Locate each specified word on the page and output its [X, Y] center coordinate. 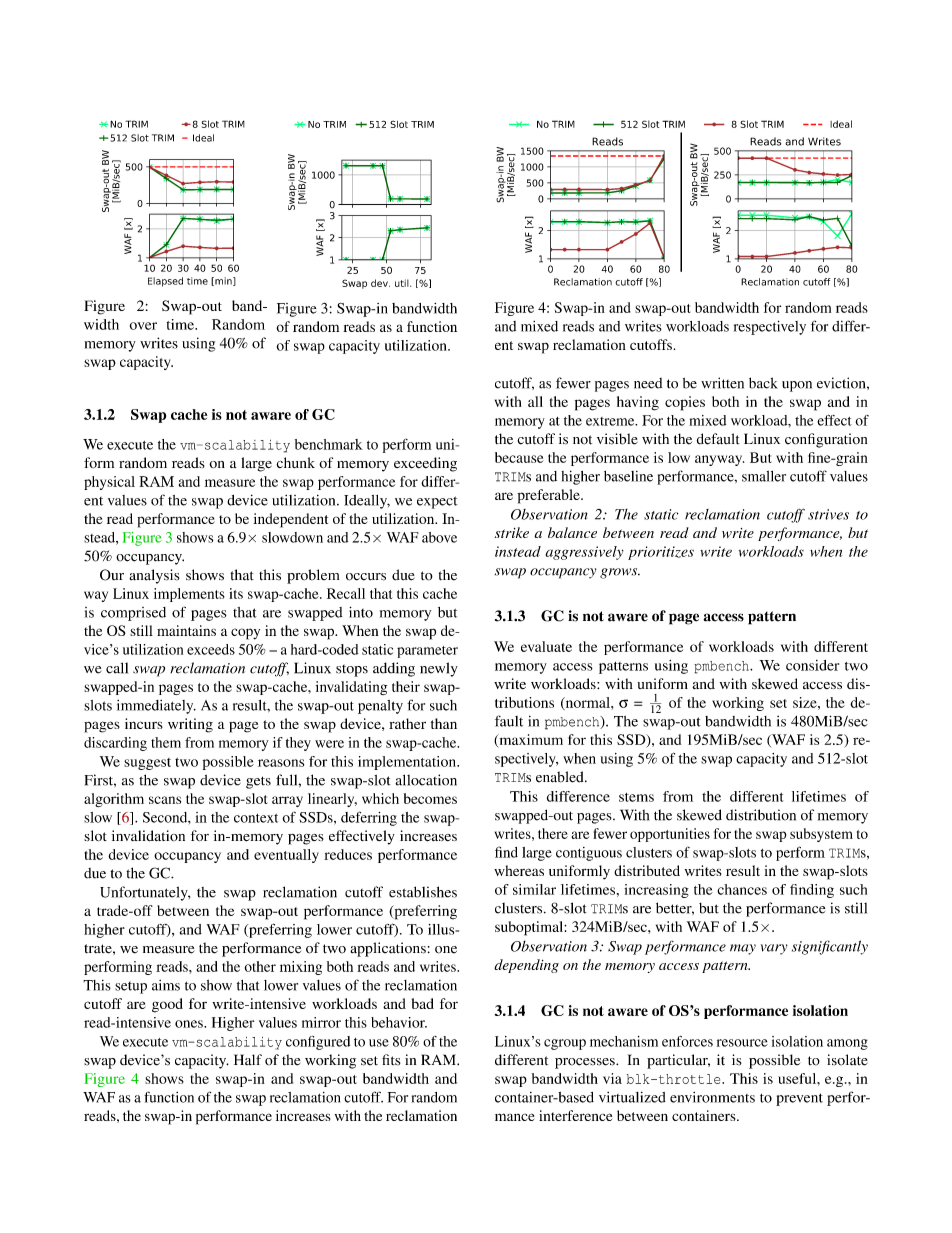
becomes [430, 798]
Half [248, 1059]
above [439, 537]
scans [165, 800]
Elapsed [165, 282]
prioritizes [661, 553]
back [763, 383]
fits [391, 1059]
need [648, 383]
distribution [761, 815]
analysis [154, 576]
